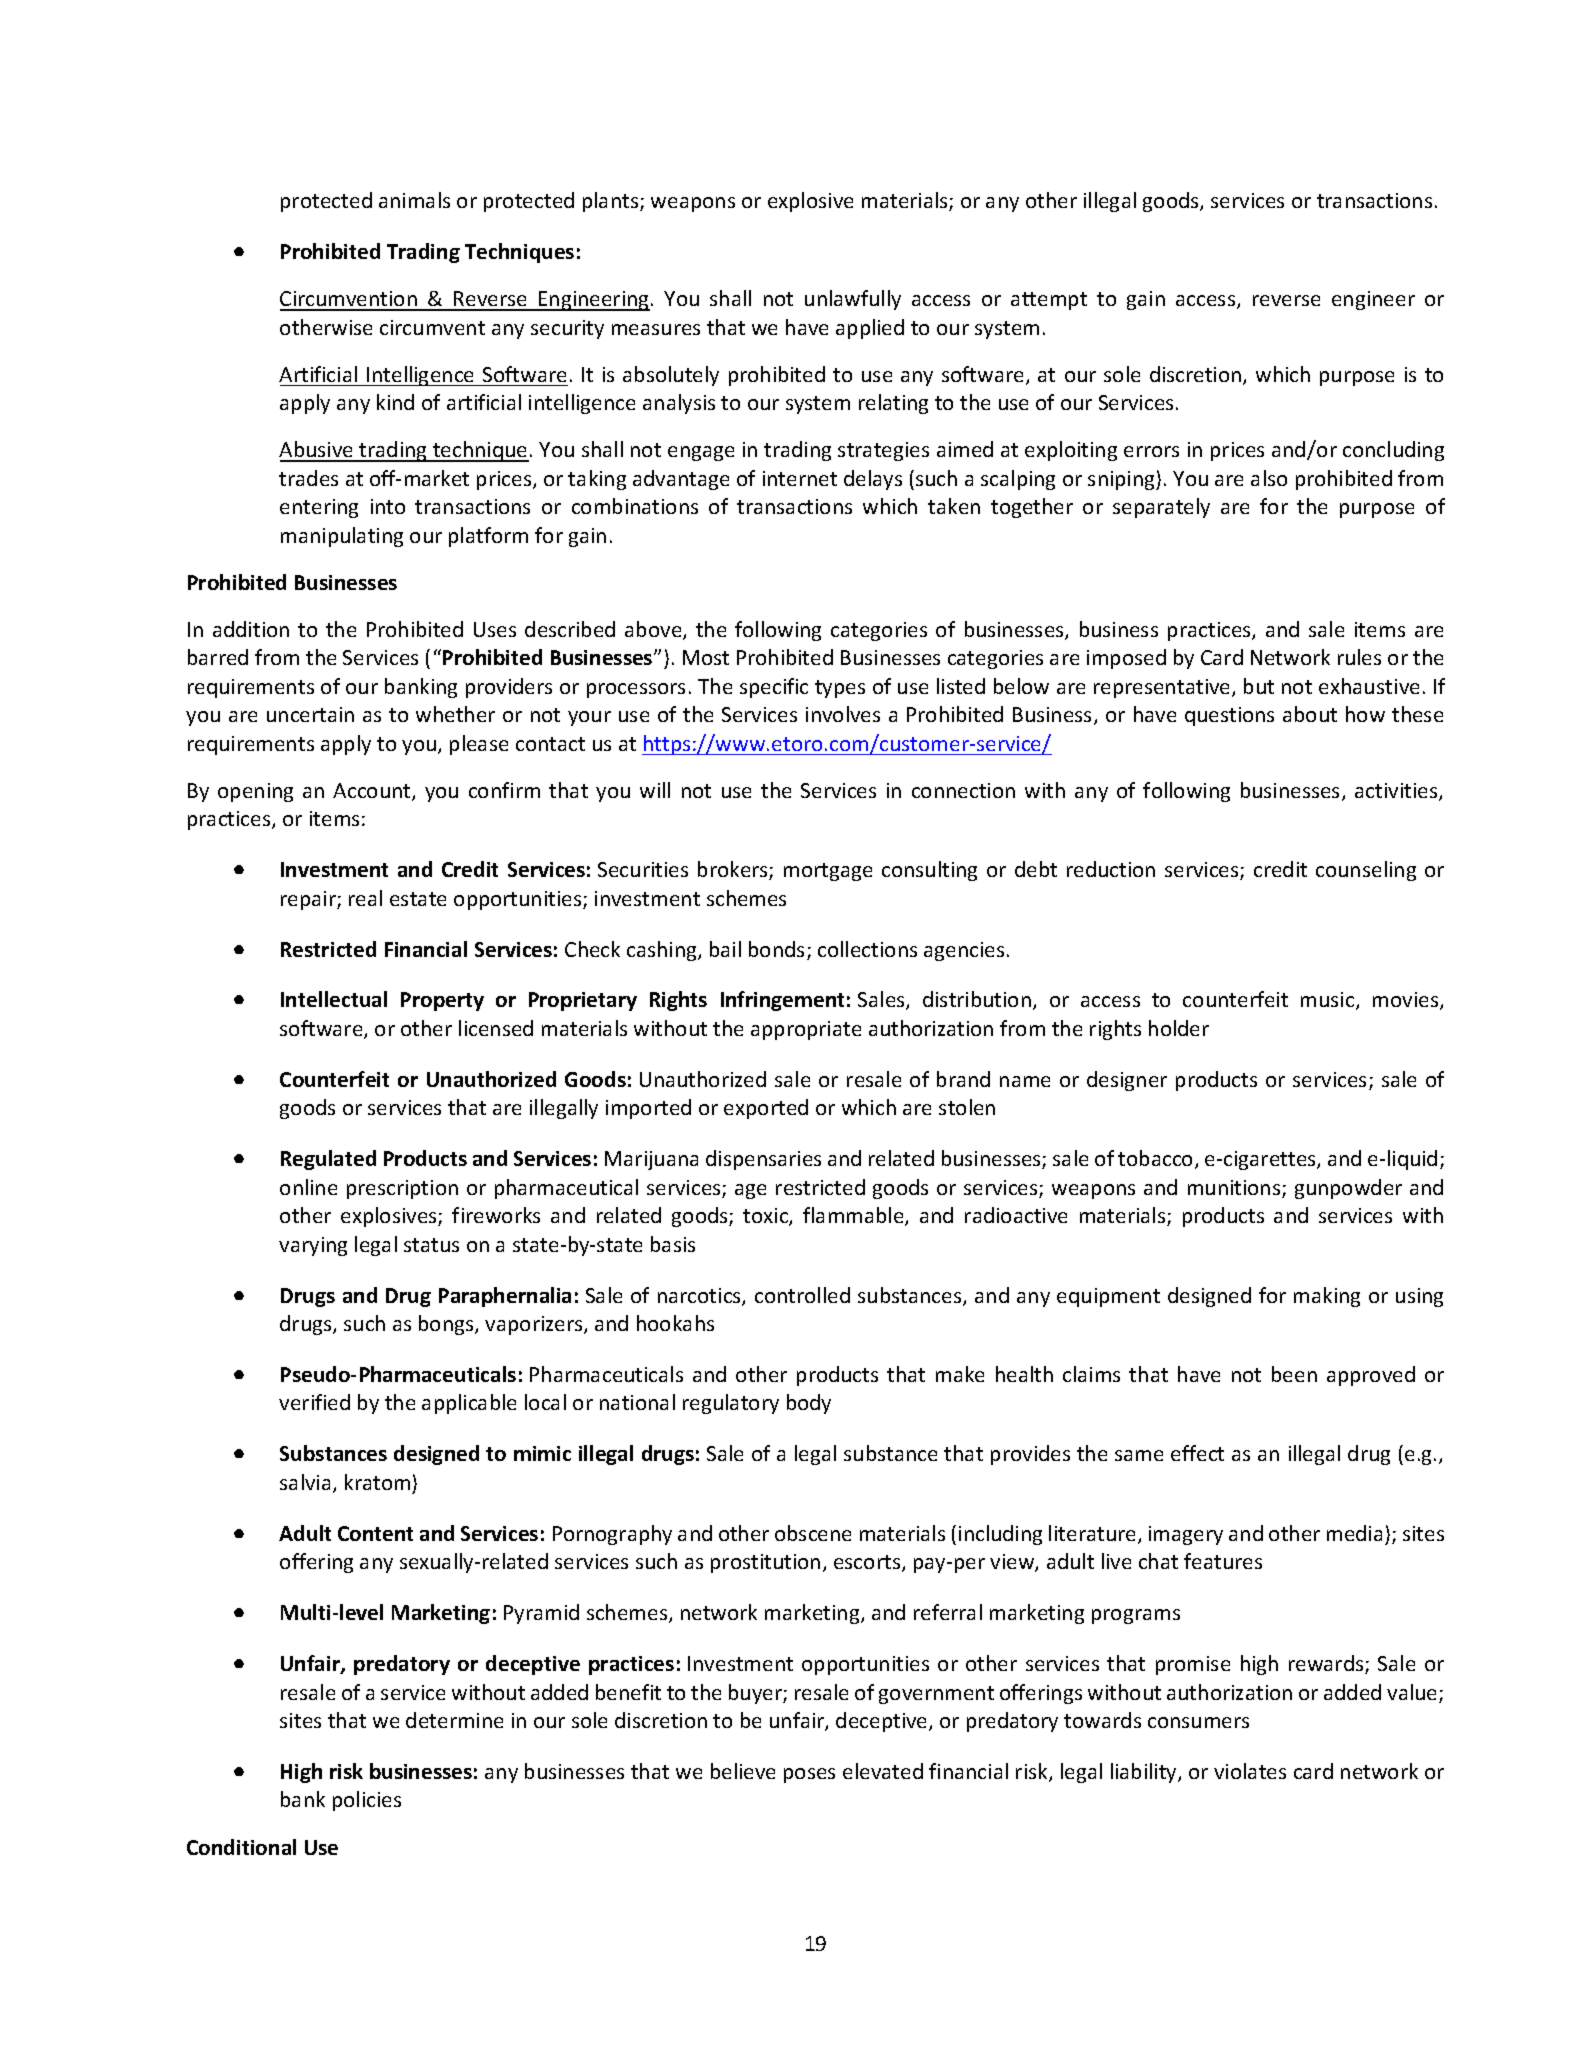 This screenshot has height=2051, width=1585. I want to click on poses, so click(809, 1775).
